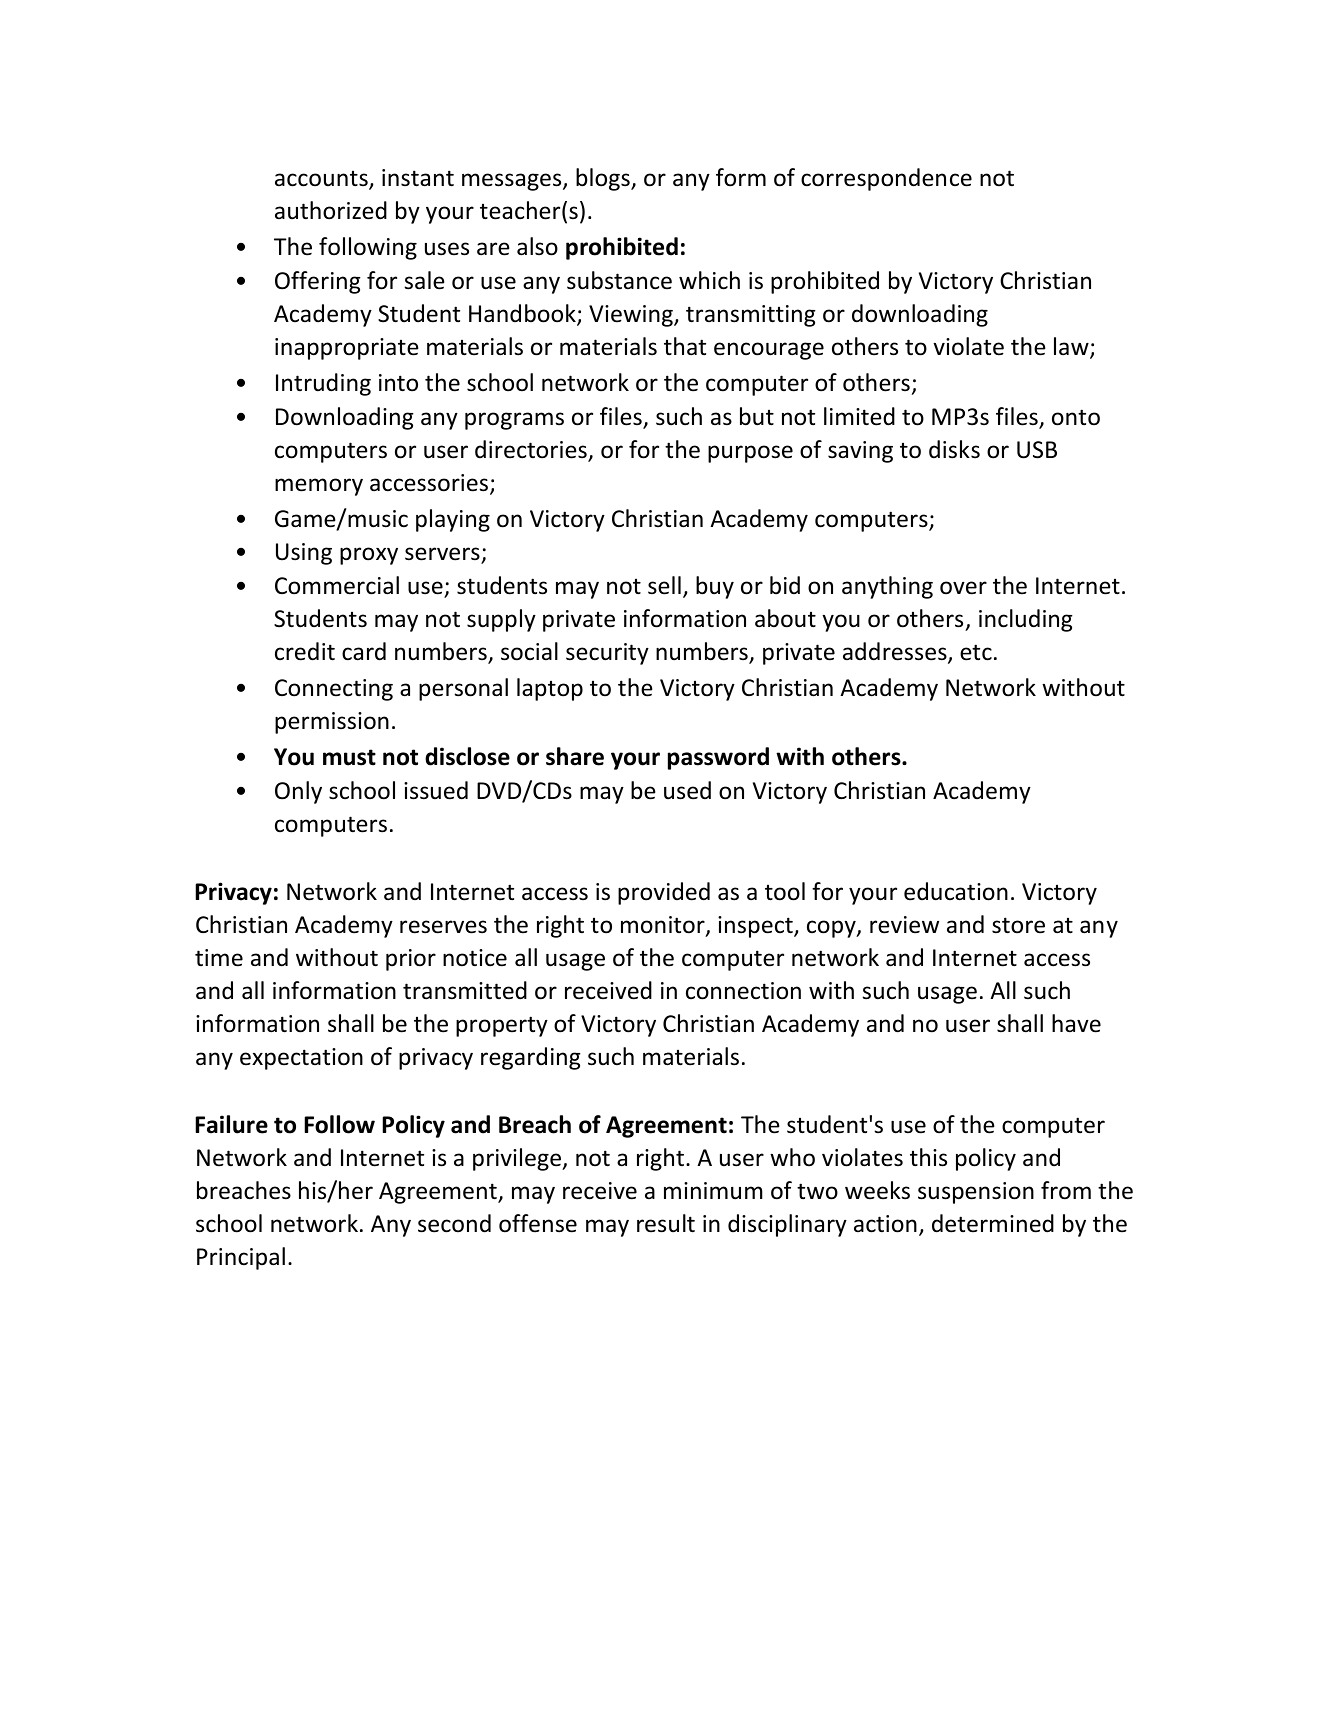 This document has width=1330, height=1722. Describe the element at coordinates (666, 1223) in the document. I see `result` at that location.
